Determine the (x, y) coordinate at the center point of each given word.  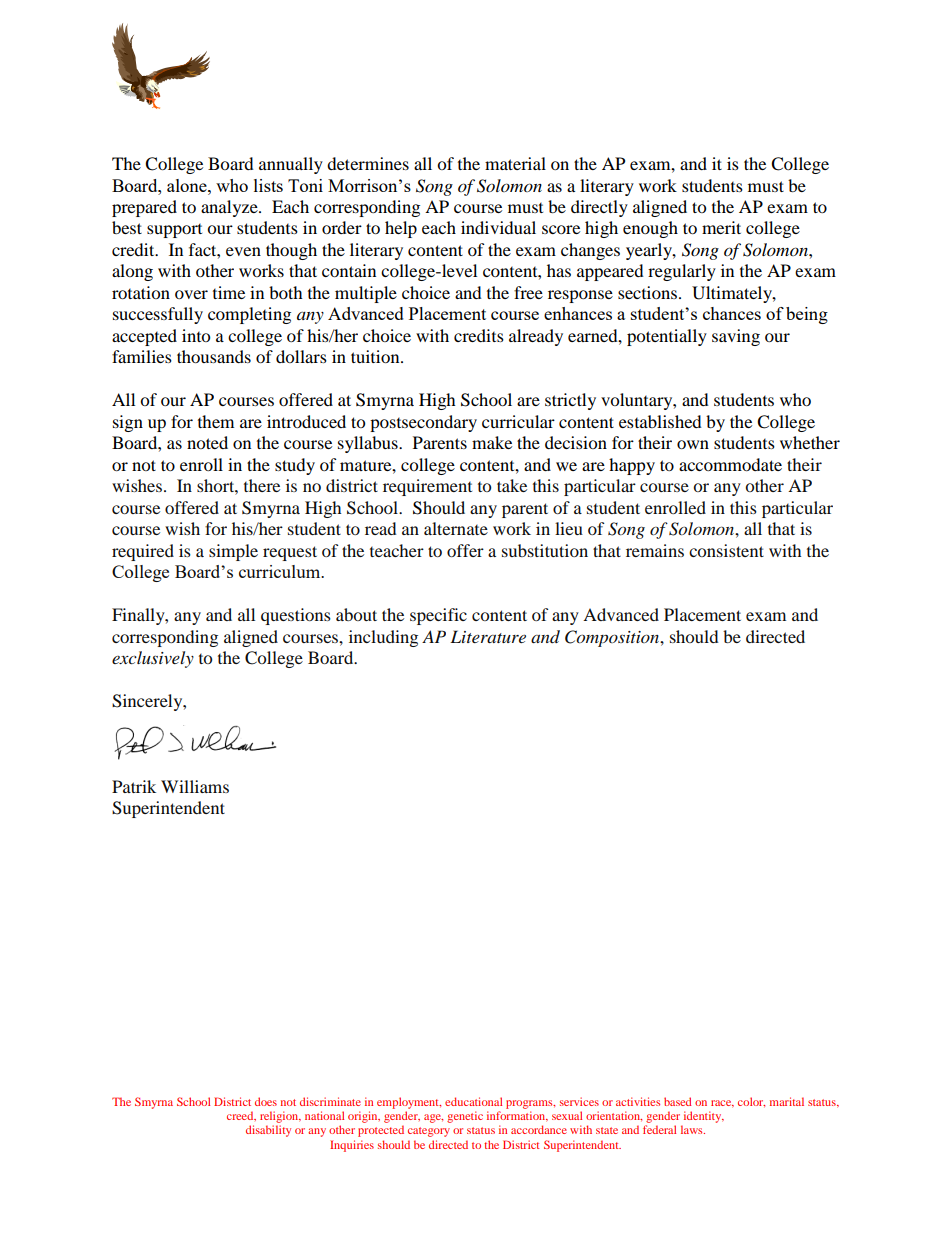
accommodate (730, 464)
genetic (465, 1117)
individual (498, 227)
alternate (456, 528)
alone (188, 185)
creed (241, 1116)
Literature (488, 636)
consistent (726, 550)
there (262, 485)
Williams (195, 786)
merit (721, 227)
